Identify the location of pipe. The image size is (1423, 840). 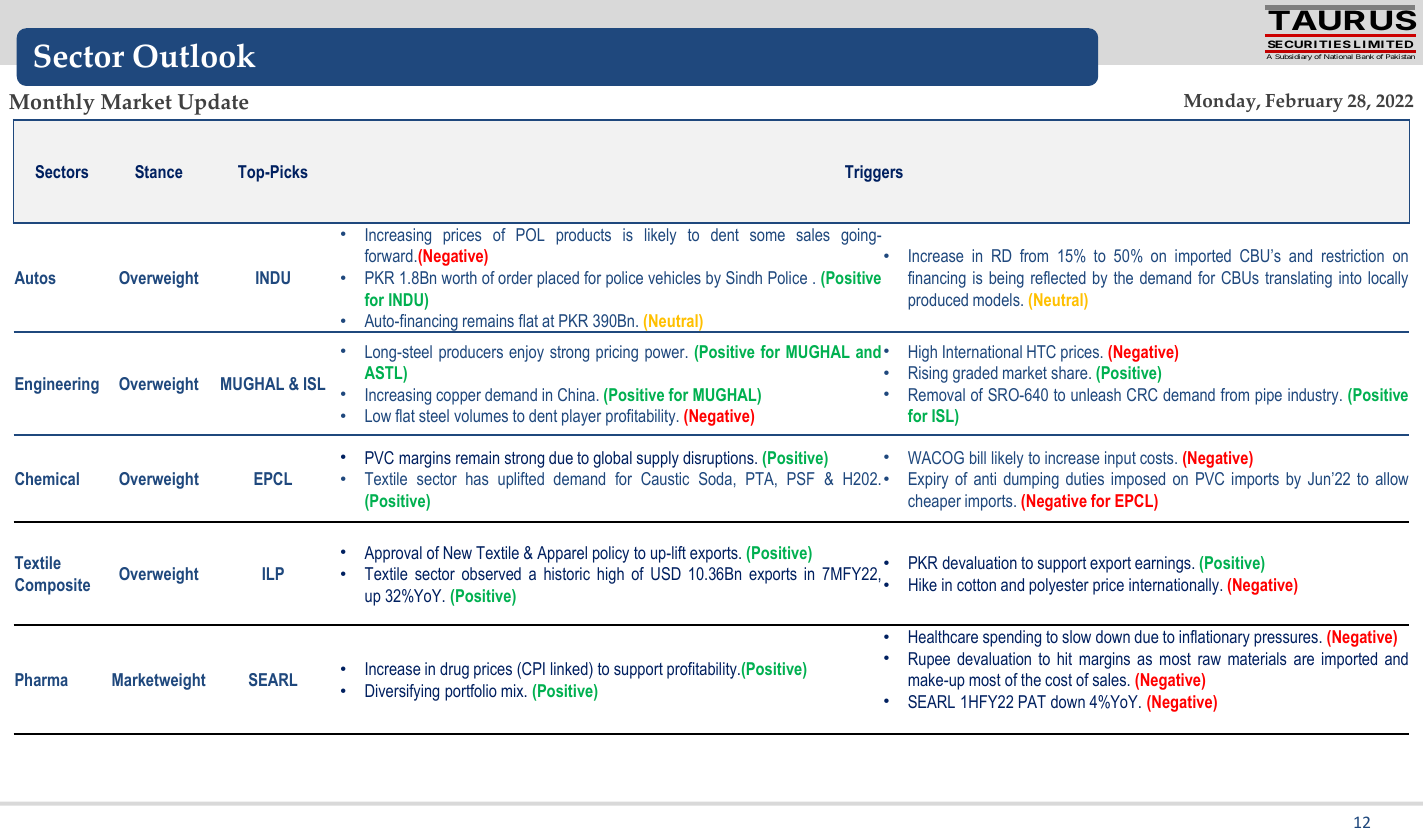
(1268, 396).
